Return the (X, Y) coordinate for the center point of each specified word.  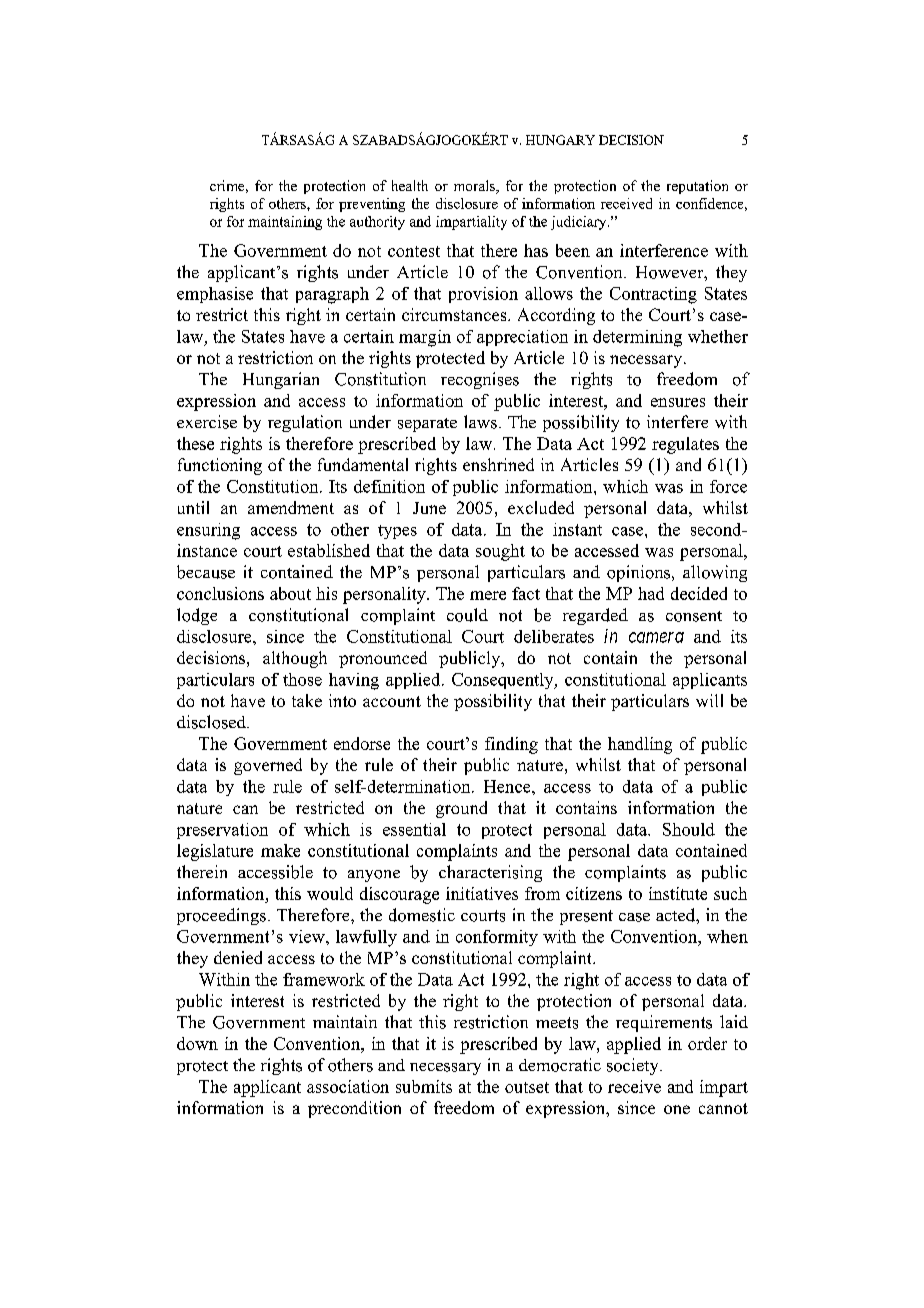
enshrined (498, 464)
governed (268, 766)
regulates (685, 445)
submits (424, 1086)
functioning (220, 466)
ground (461, 809)
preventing (372, 205)
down (197, 1043)
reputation (697, 187)
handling (640, 745)
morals (475, 187)
